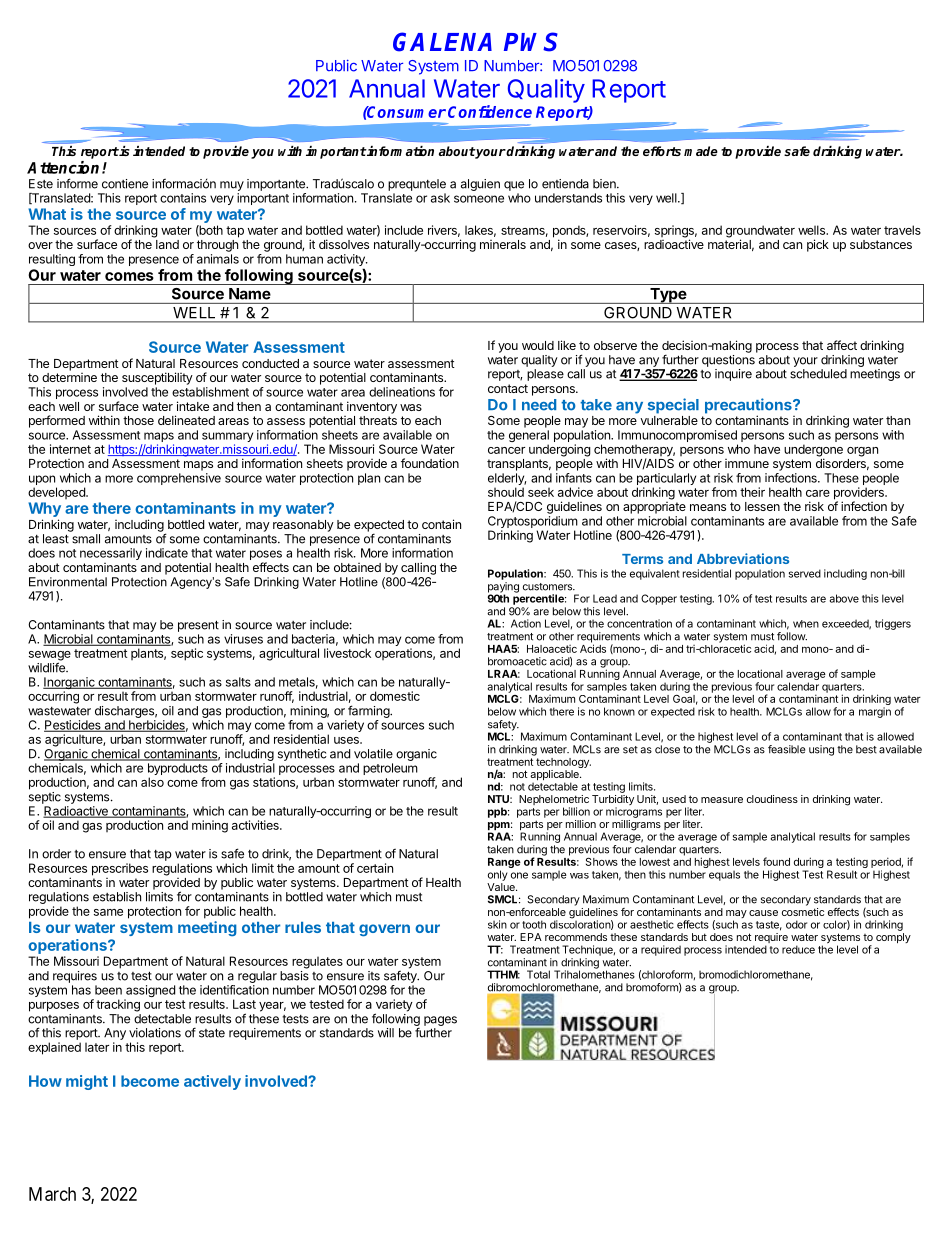 This screenshot has width=952, height=1233. What do you see at coordinates (52, 1194) in the screenshot?
I see `March` at bounding box center [52, 1194].
